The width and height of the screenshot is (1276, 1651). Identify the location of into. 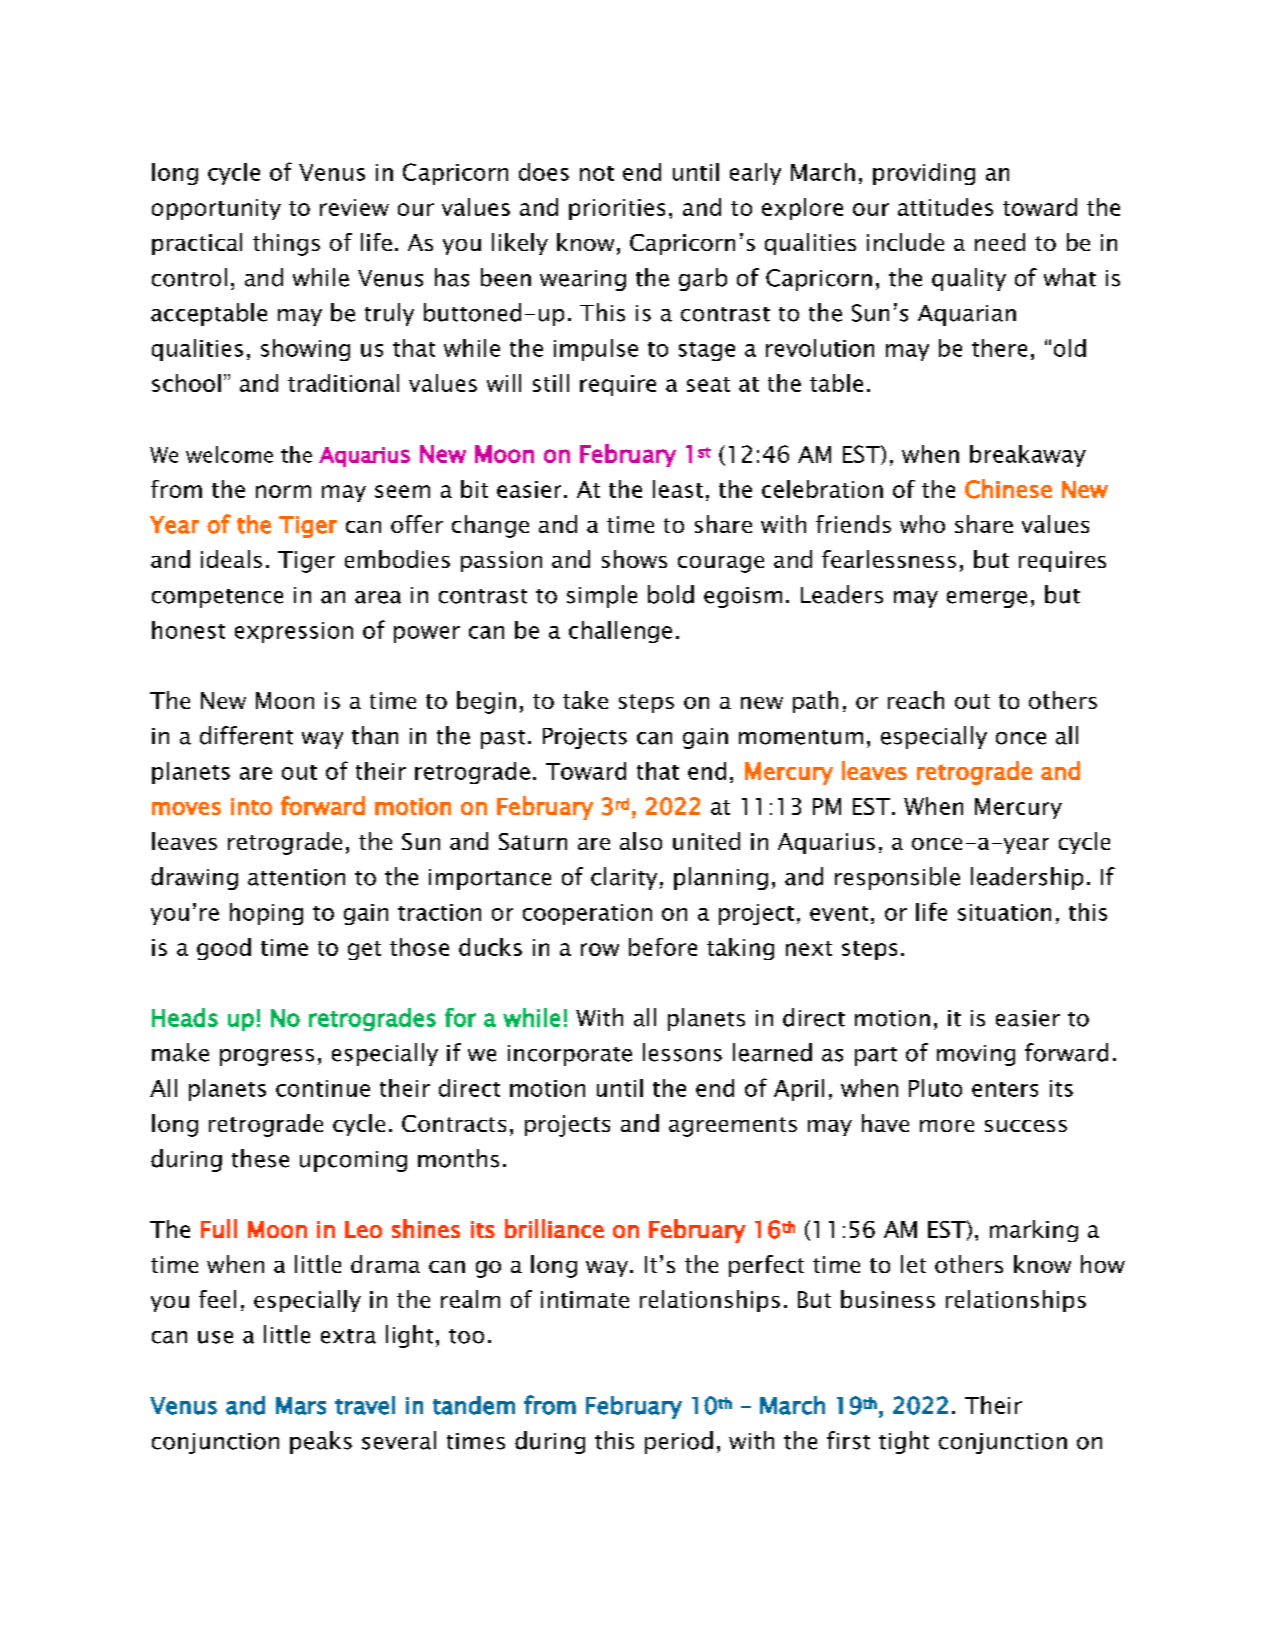
(251, 806).
